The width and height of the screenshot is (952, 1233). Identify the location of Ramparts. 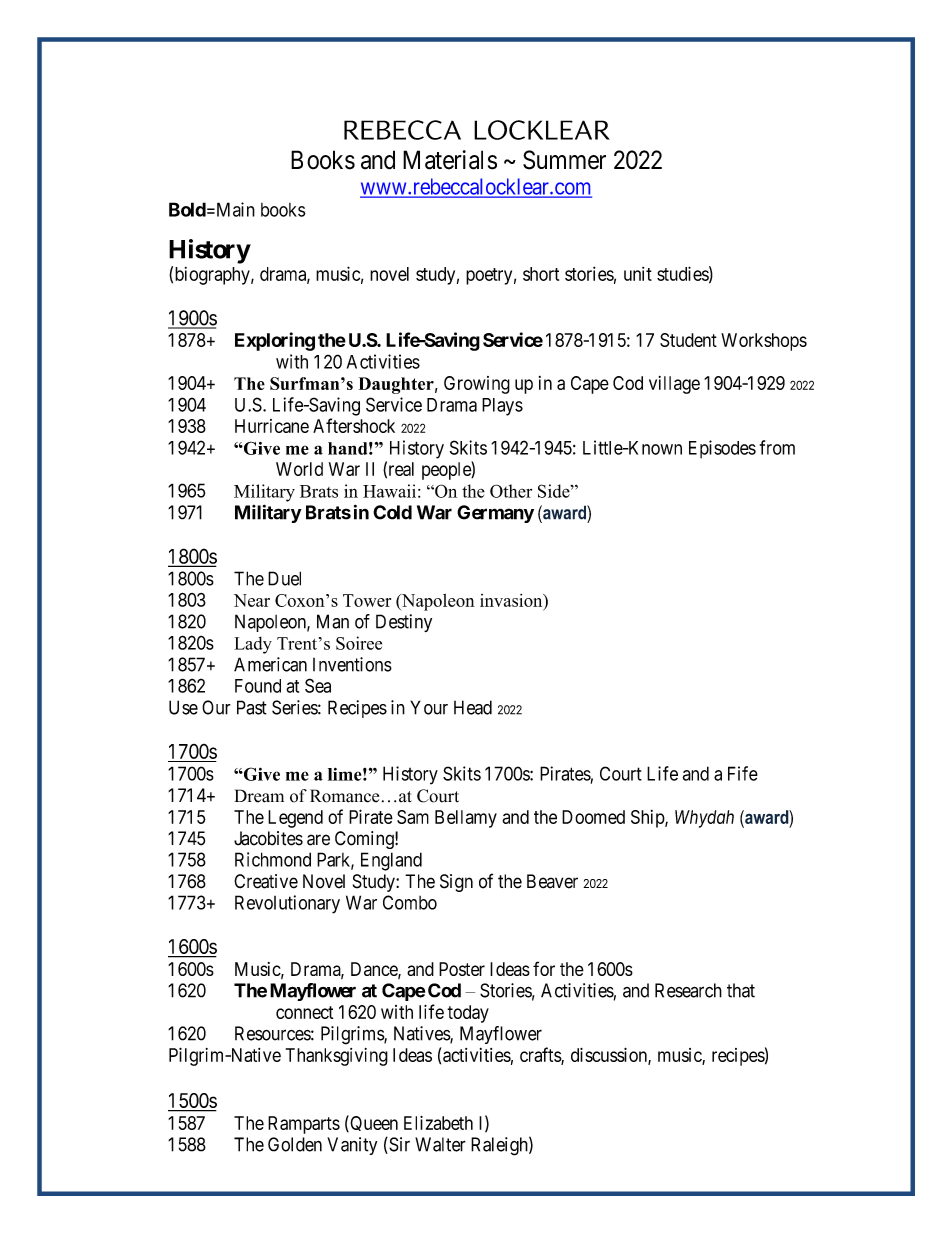
(304, 1125).
